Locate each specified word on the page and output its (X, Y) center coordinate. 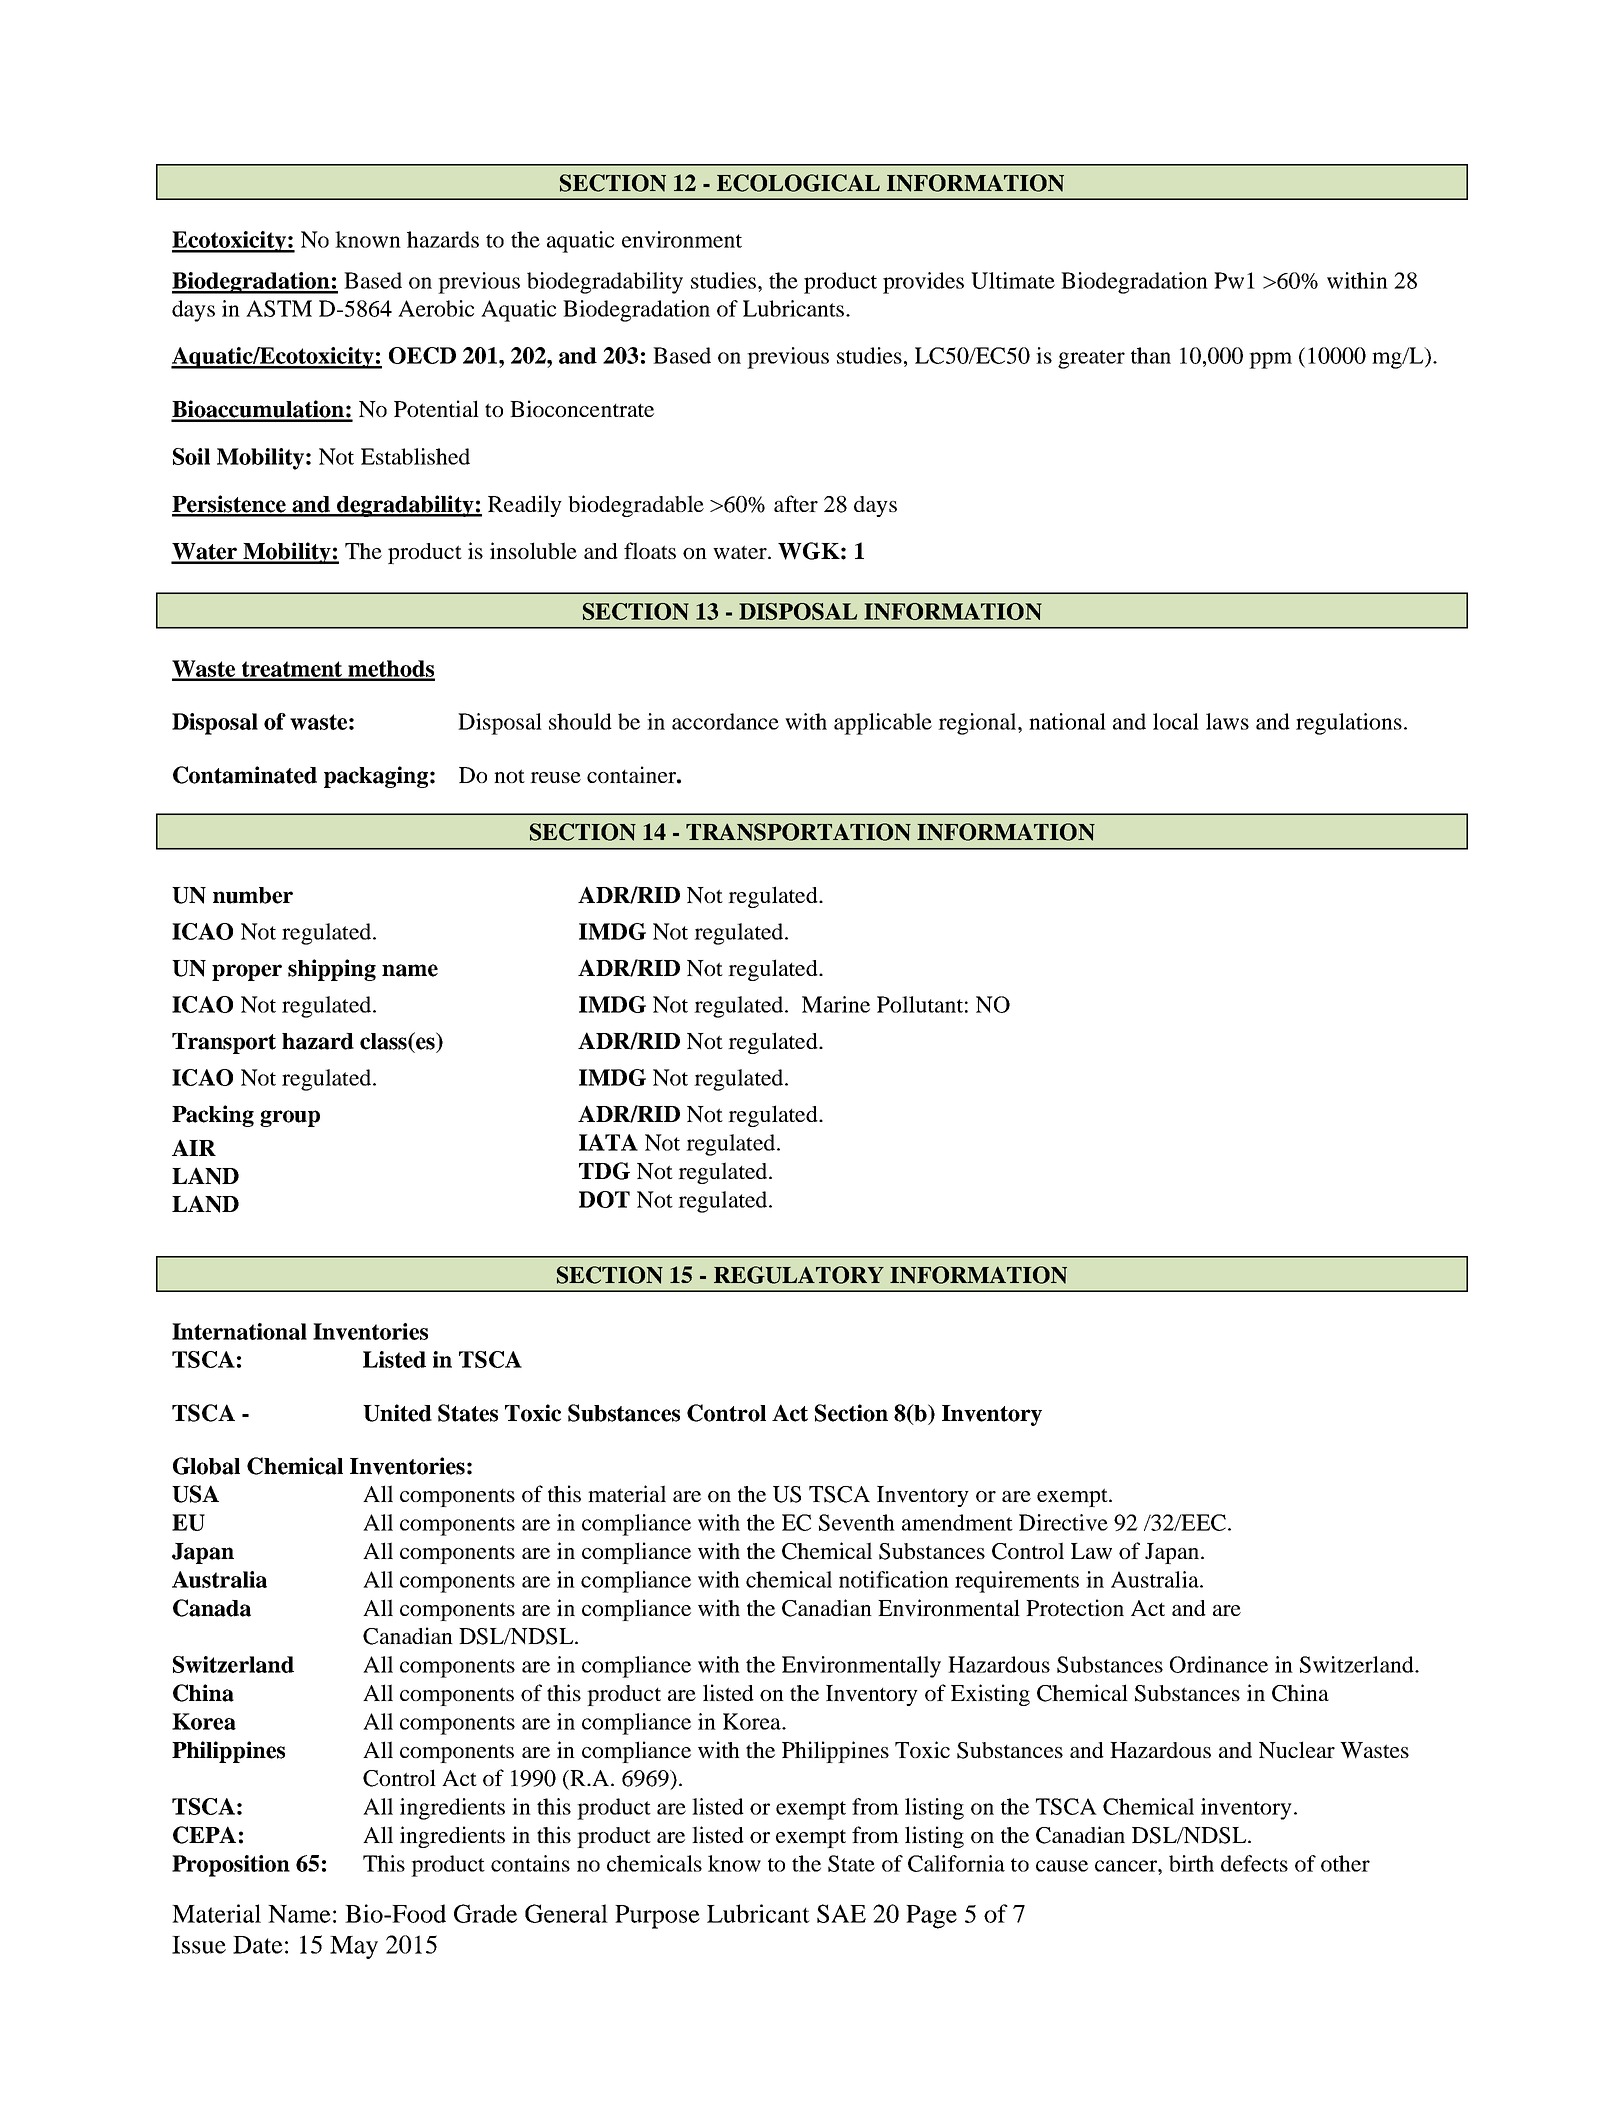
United (397, 1413)
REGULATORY (799, 1275)
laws (1227, 721)
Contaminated (245, 775)
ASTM (279, 308)
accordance (725, 721)
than (1151, 355)
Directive (1063, 1522)
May (354, 1947)
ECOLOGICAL (798, 183)
